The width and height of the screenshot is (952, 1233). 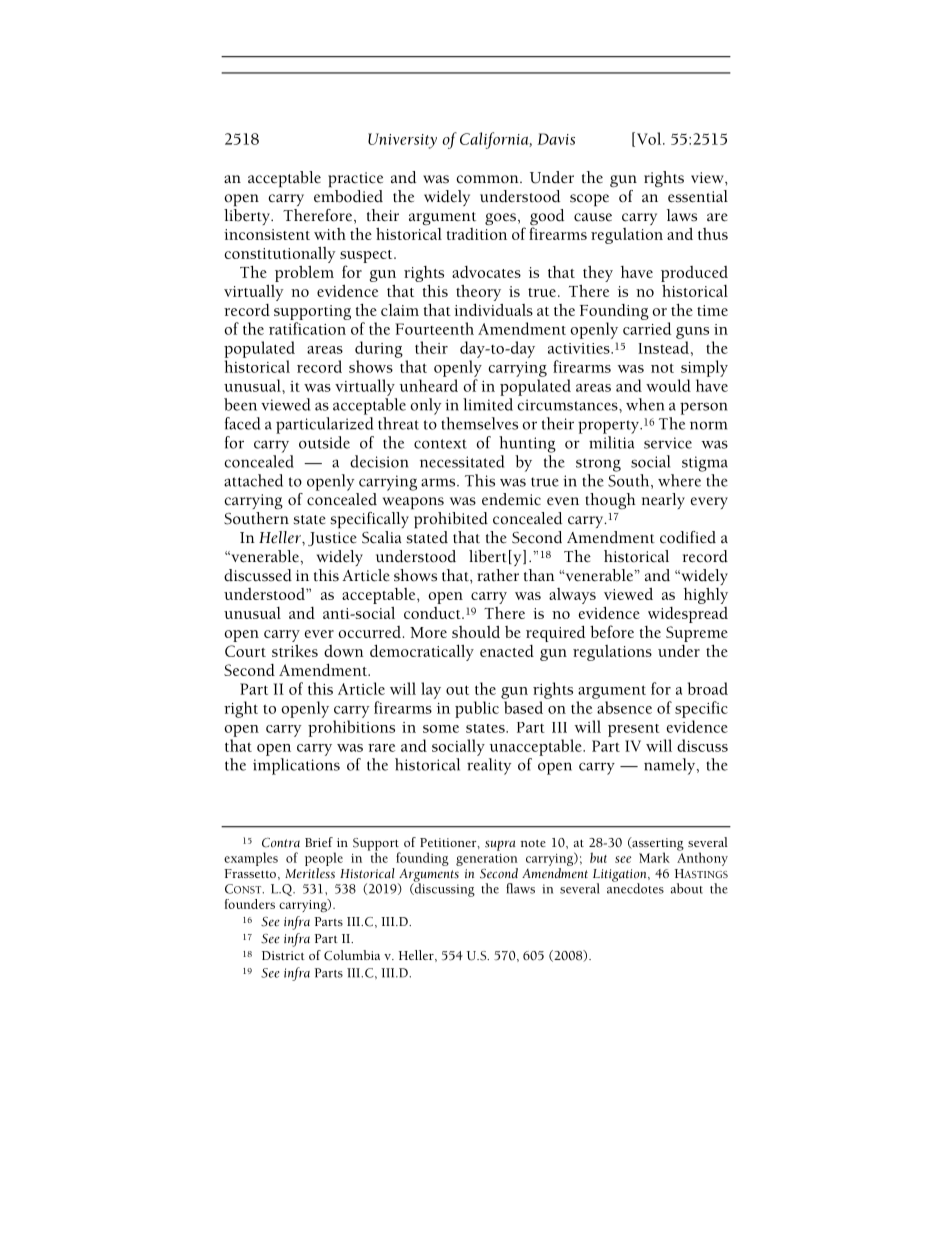 What do you see at coordinates (649, 139) in the screenshot?
I see `Vol` at bounding box center [649, 139].
